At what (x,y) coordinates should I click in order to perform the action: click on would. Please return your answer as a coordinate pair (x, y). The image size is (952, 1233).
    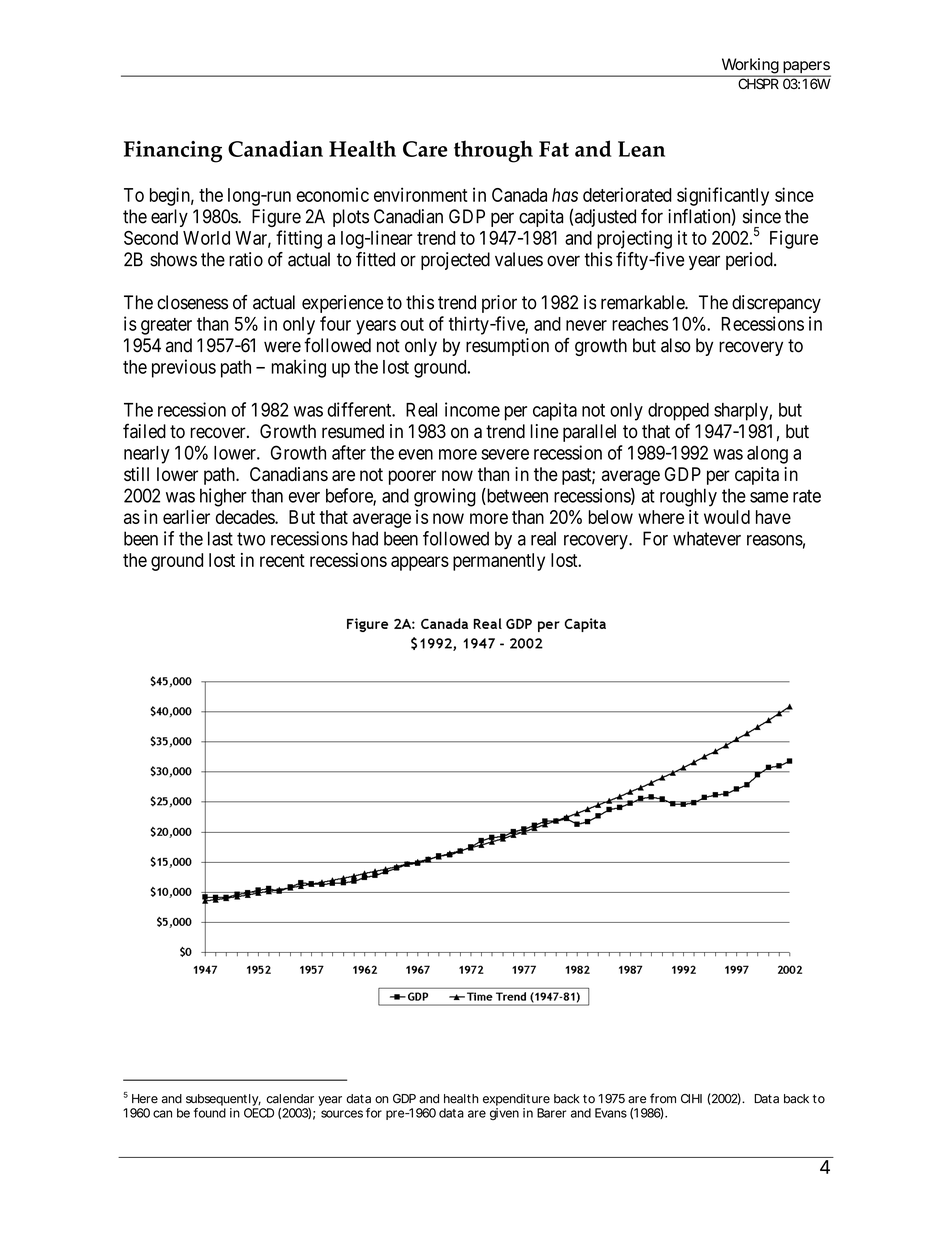
    Looking at the image, I should click on (727, 517).
